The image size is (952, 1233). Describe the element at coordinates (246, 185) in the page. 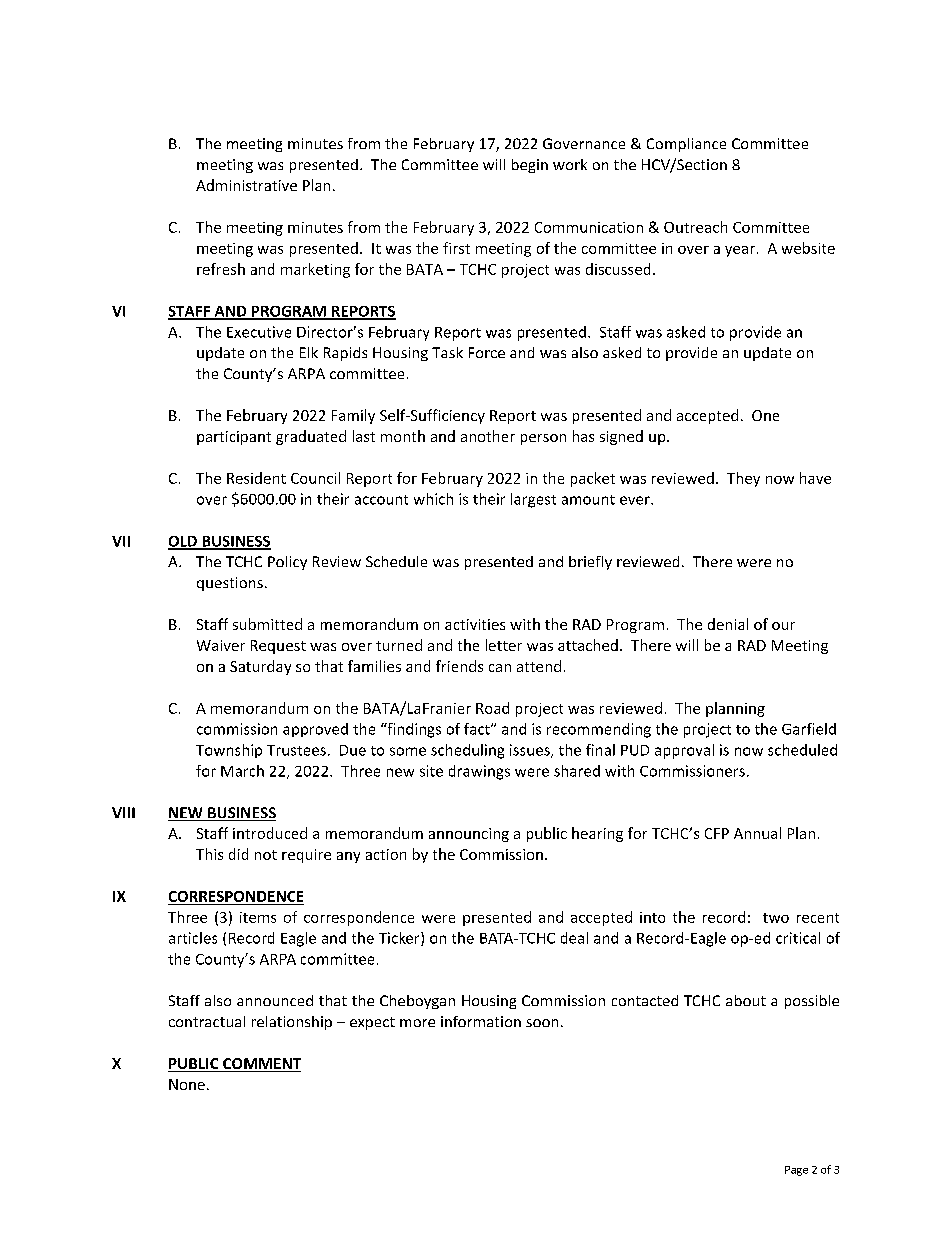

I see `Administrative` at that location.
